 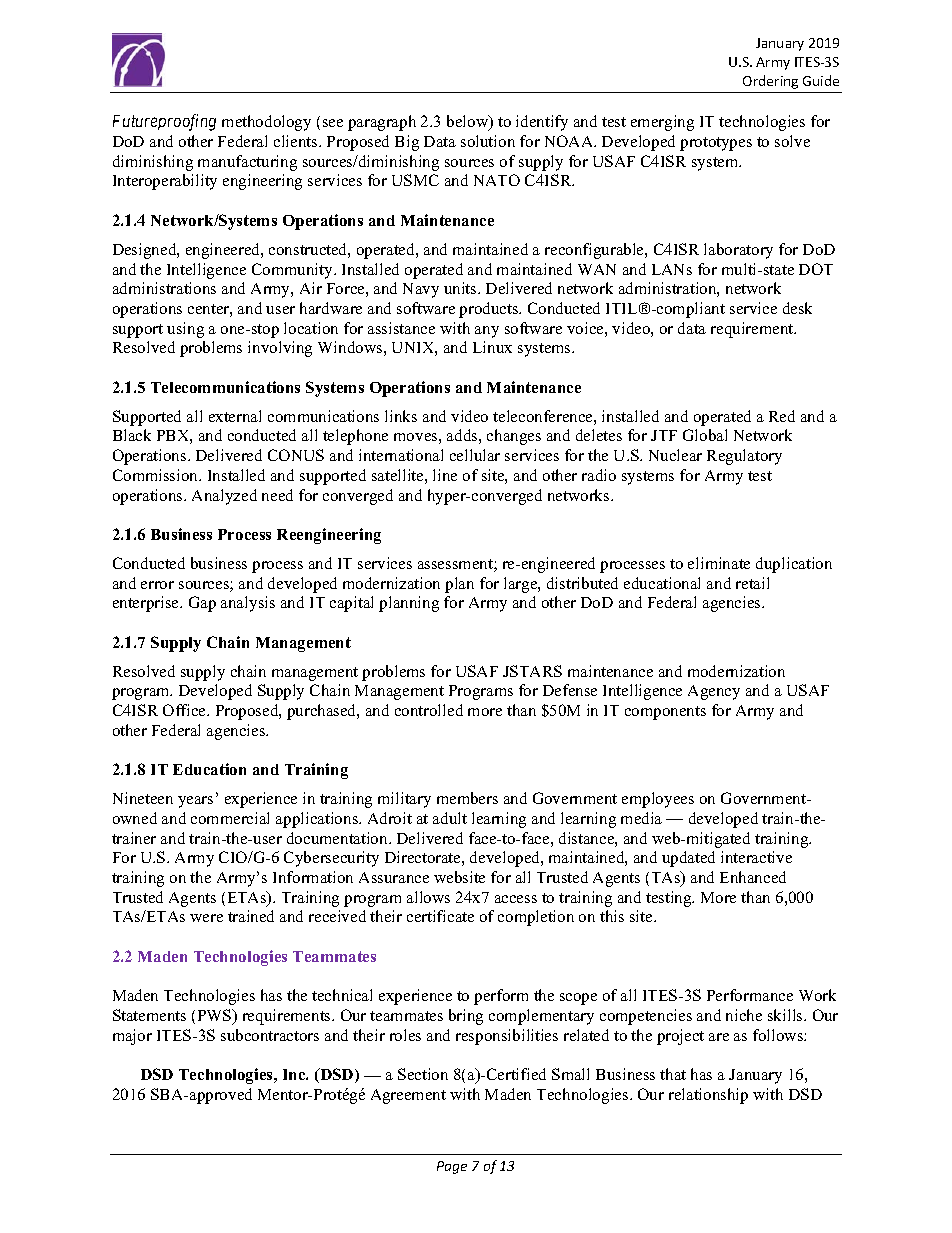 What do you see at coordinates (266, 123) in the screenshot?
I see `methodology` at bounding box center [266, 123].
